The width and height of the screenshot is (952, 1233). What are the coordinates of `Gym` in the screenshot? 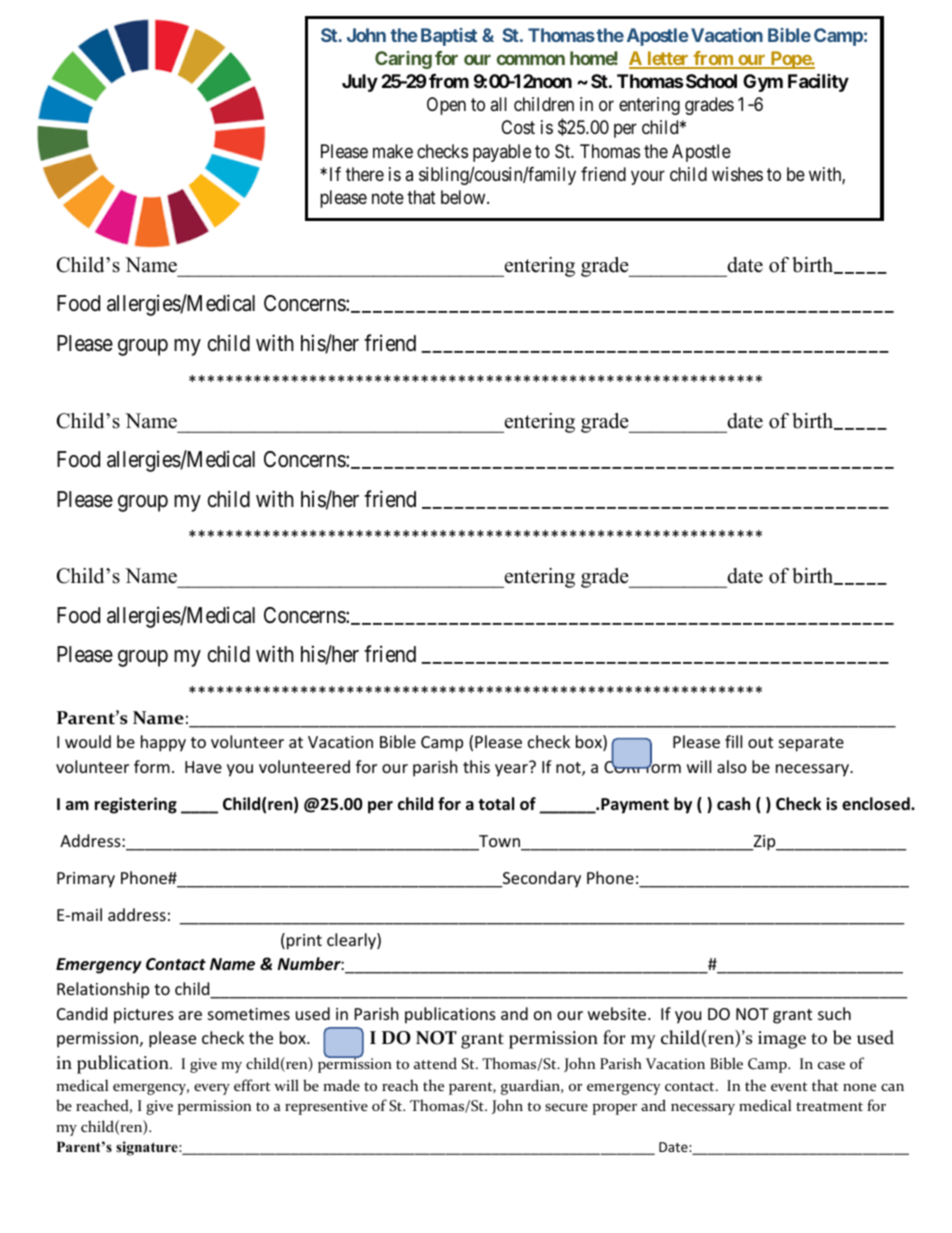 It's located at (763, 83).
